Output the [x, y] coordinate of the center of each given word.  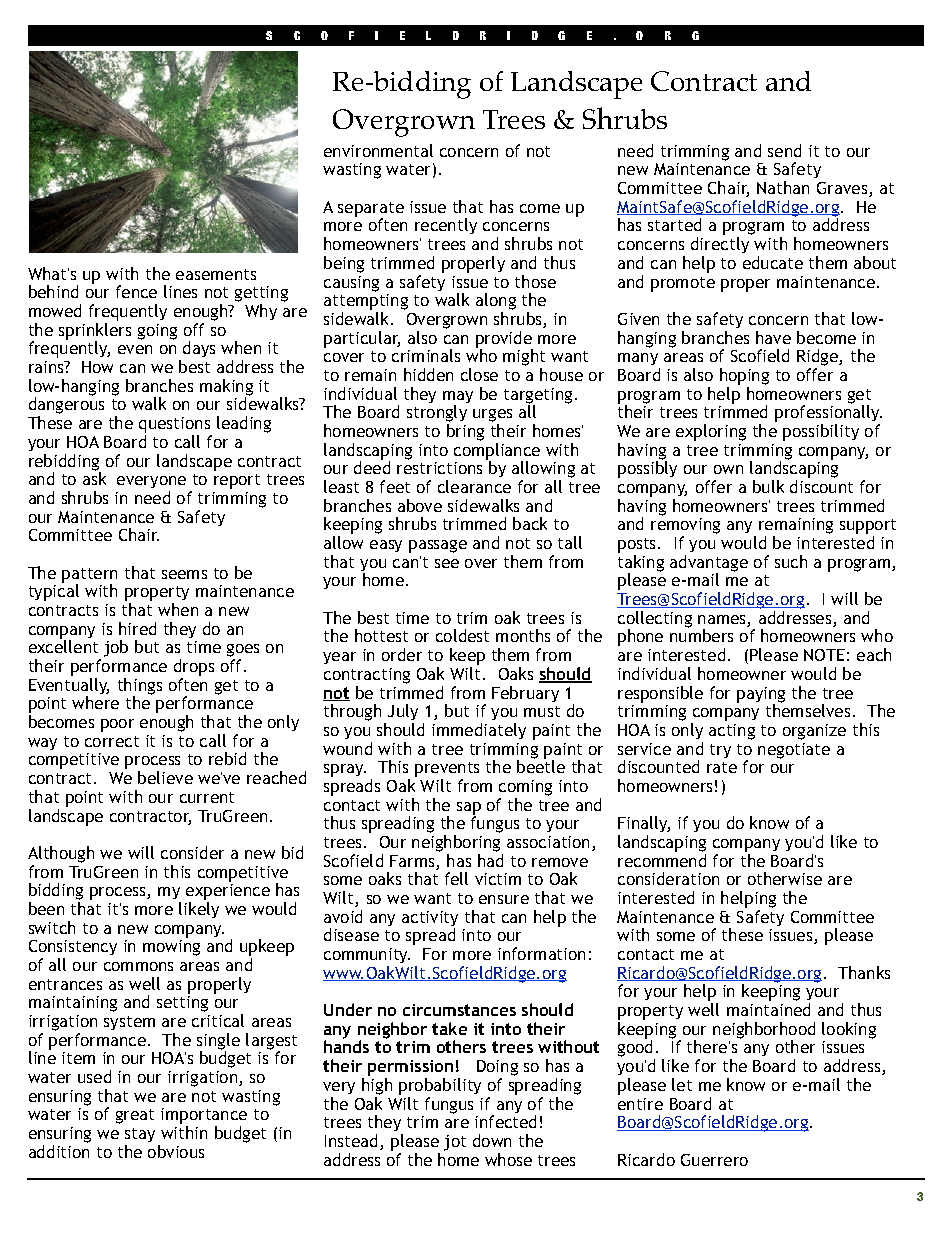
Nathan [783, 187]
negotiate [794, 751]
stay [140, 1137]
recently [446, 226]
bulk [768, 486]
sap [469, 809]
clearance [474, 486]
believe [165, 777]
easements [216, 274]
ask [94, 478]
